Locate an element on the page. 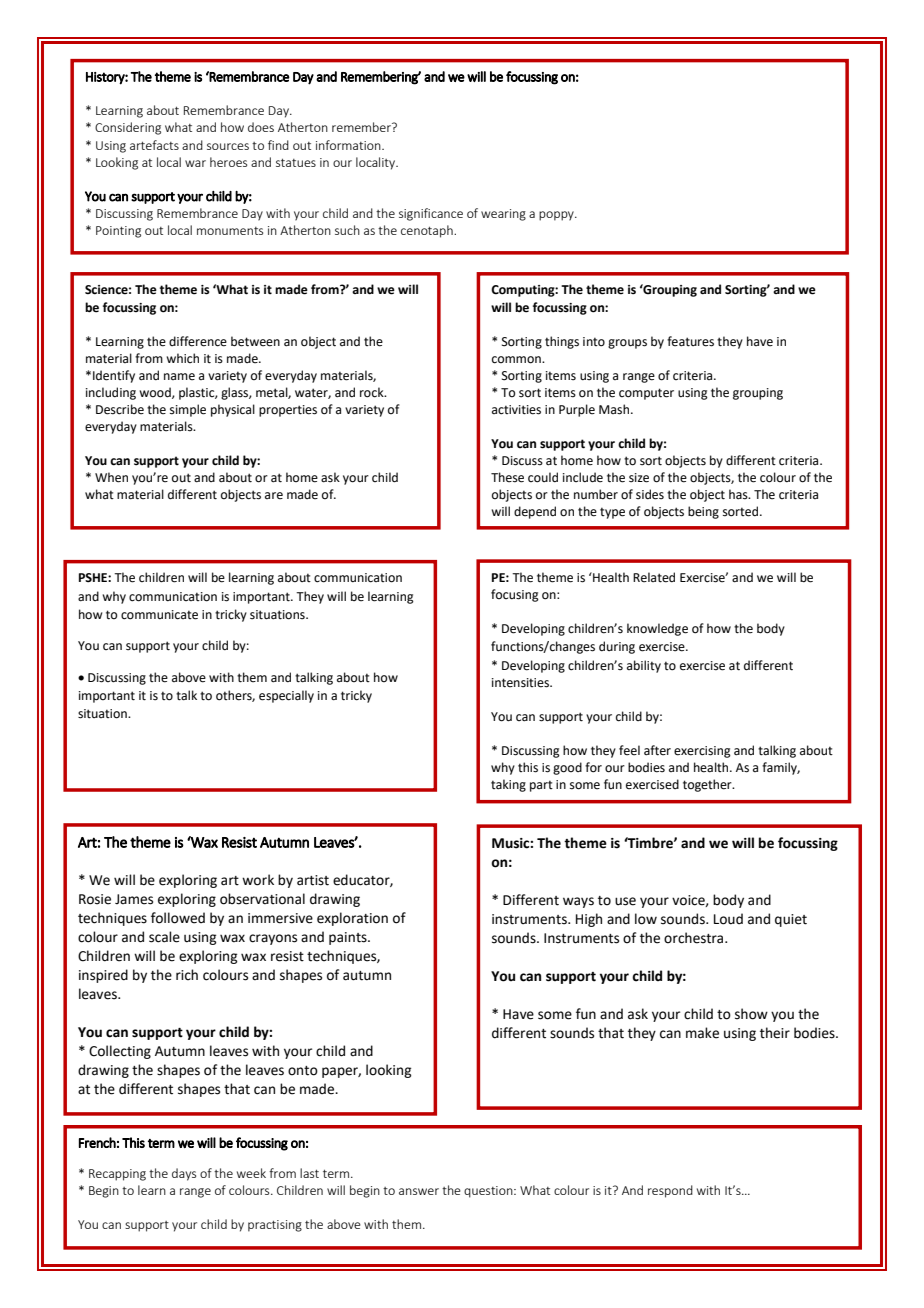  significance is located at coordinates (431, 214).
